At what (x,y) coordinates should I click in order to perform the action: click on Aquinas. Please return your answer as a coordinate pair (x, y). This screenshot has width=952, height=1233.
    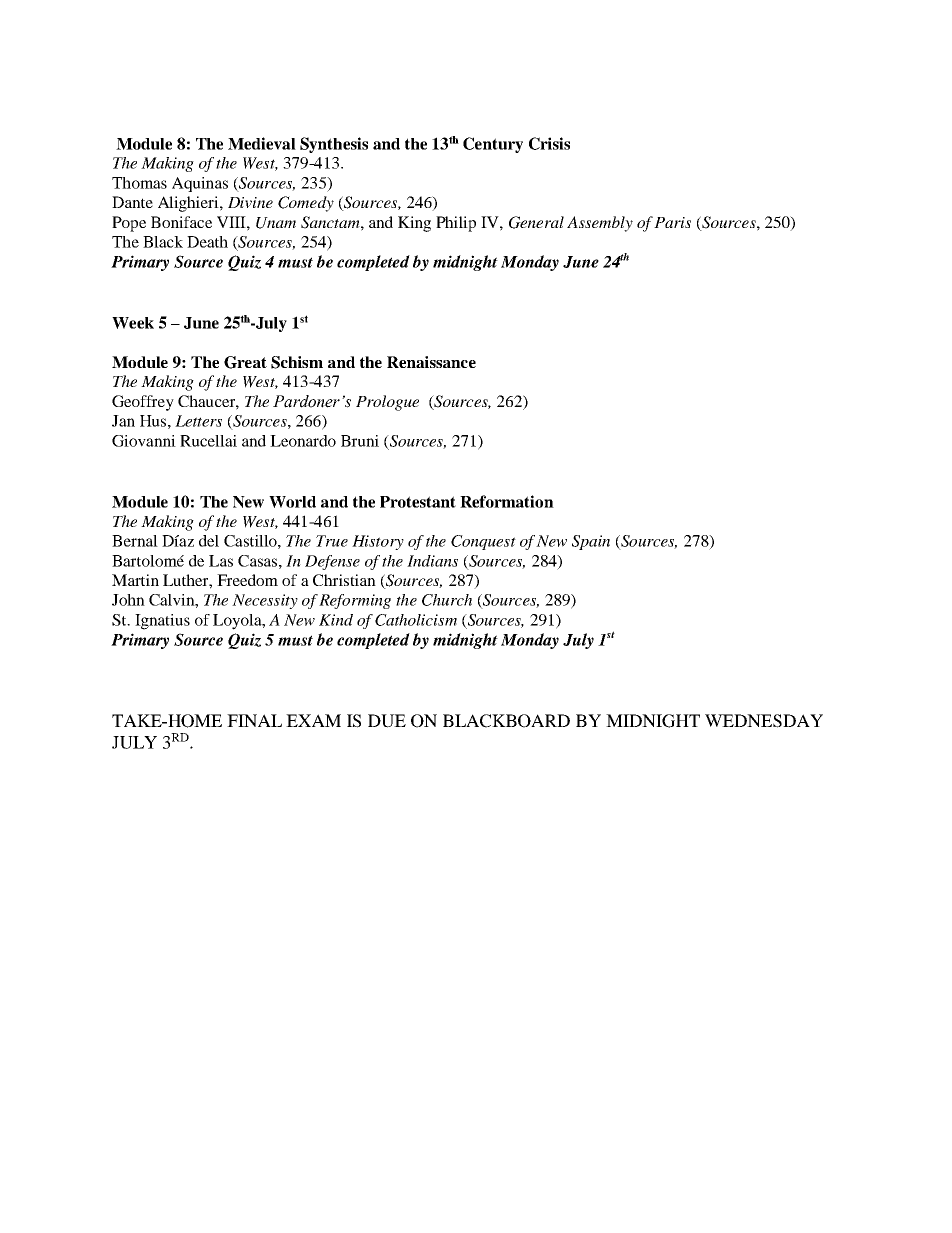
    Looking at the image, I should click on (200, 184).
